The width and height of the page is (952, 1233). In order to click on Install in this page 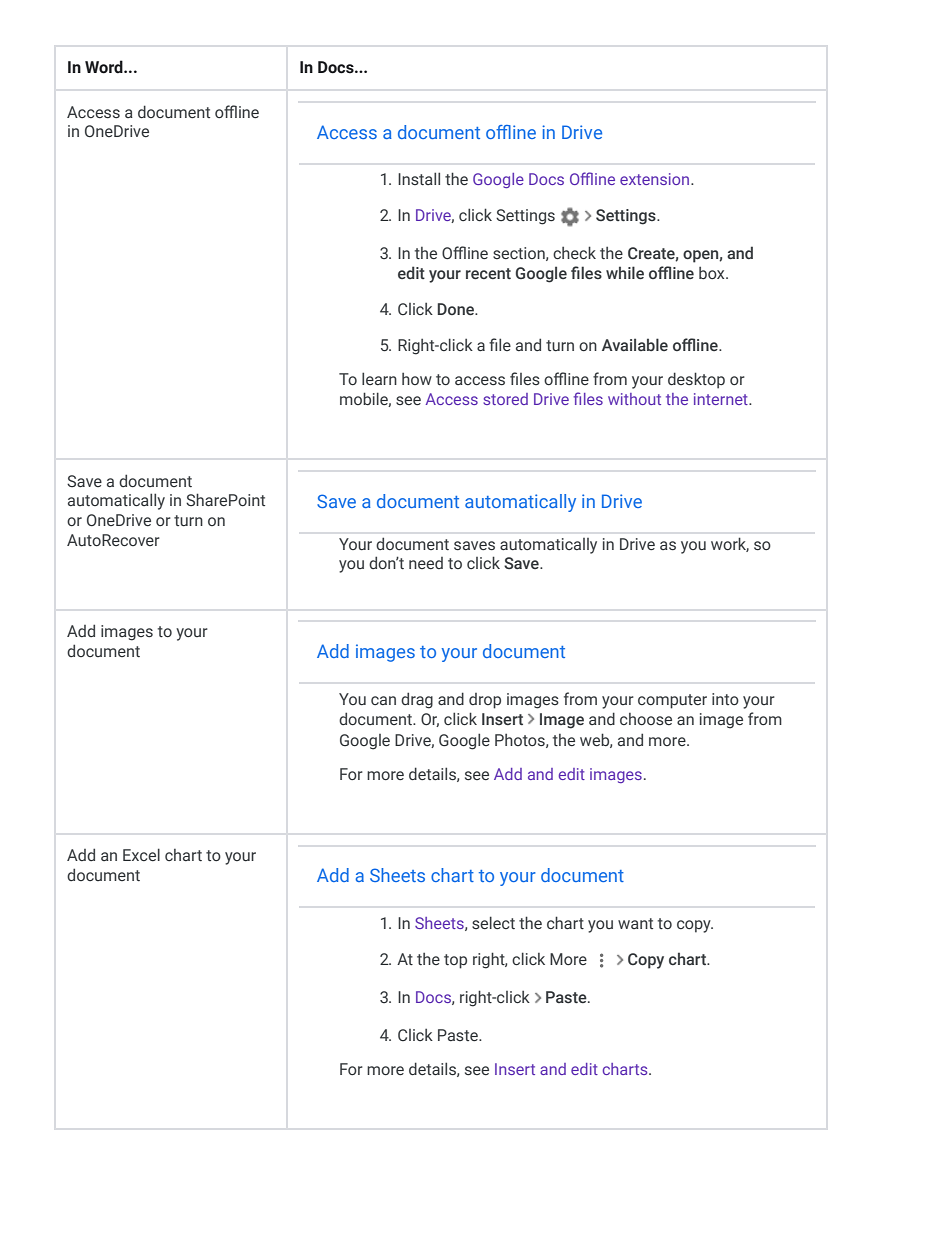, I will do `click(419, 178)`.
